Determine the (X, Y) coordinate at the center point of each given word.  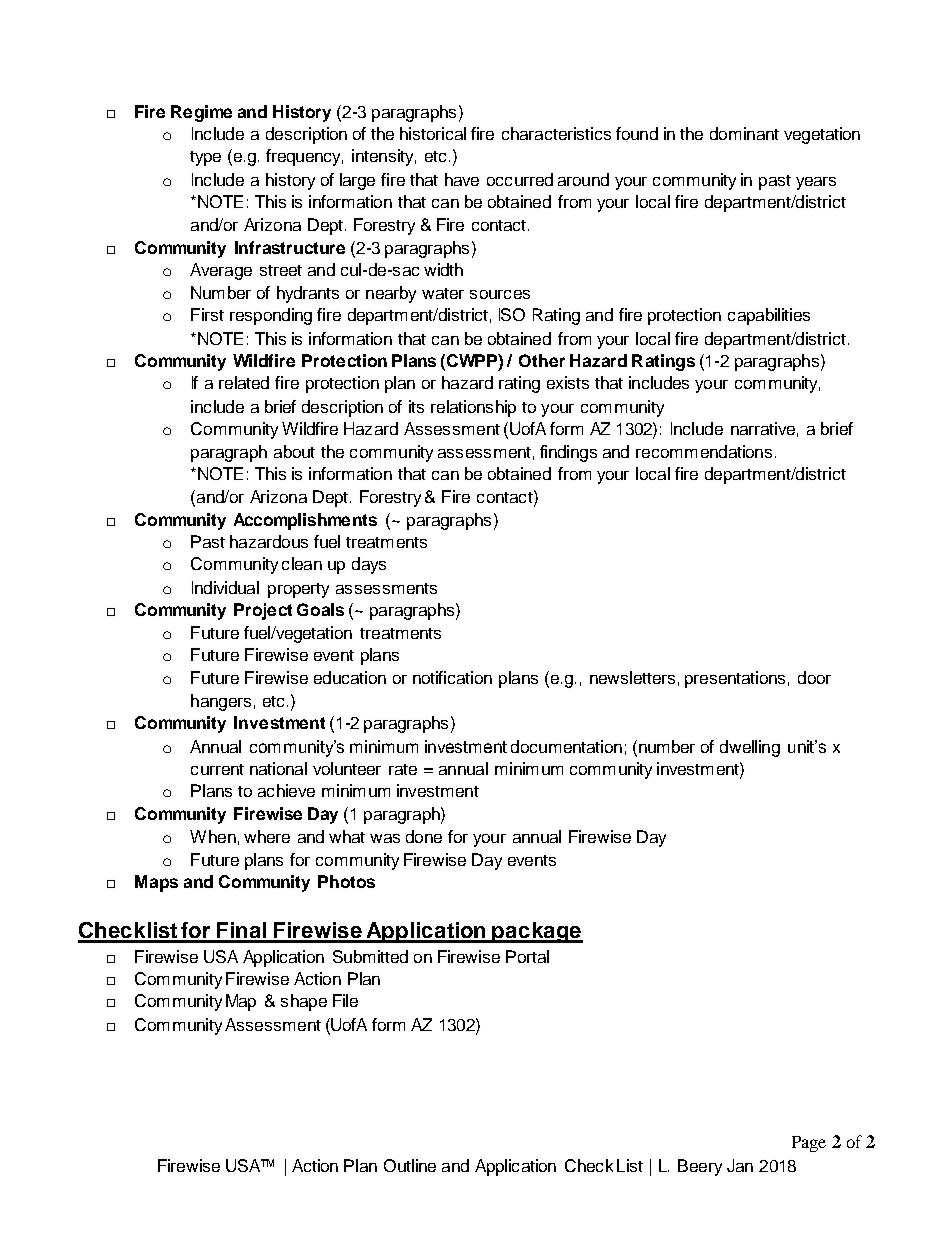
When (213, 836)
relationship (473, 408)
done (424, 836)
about (294, 451)
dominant (744, 133)
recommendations (704, 451)
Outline (410, 1165)
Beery (700, 1167)
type (205, 158)
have (462, 179)
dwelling (750, 748)
